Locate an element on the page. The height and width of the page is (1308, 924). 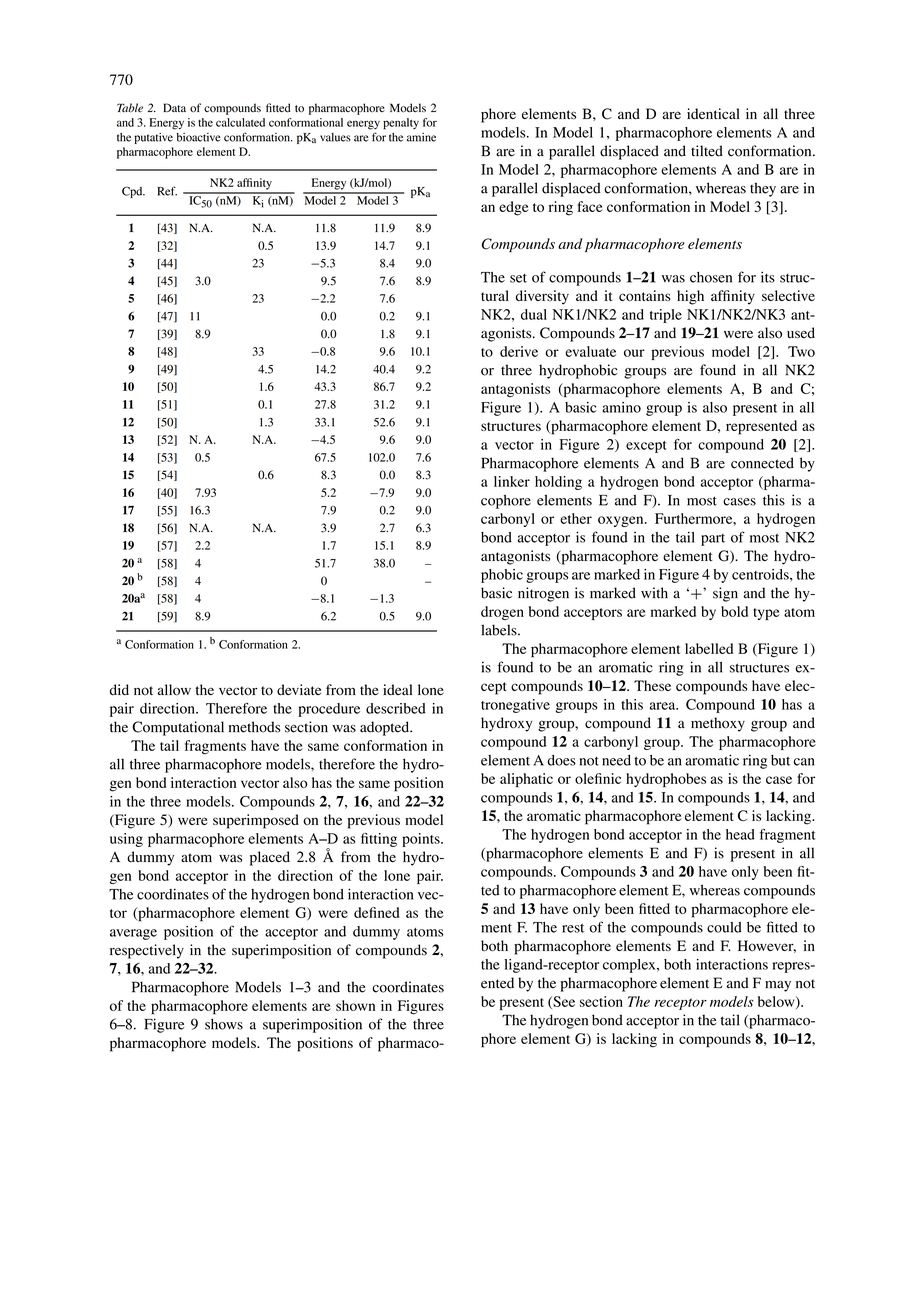
shows is located at coordinates (224, 1024).
